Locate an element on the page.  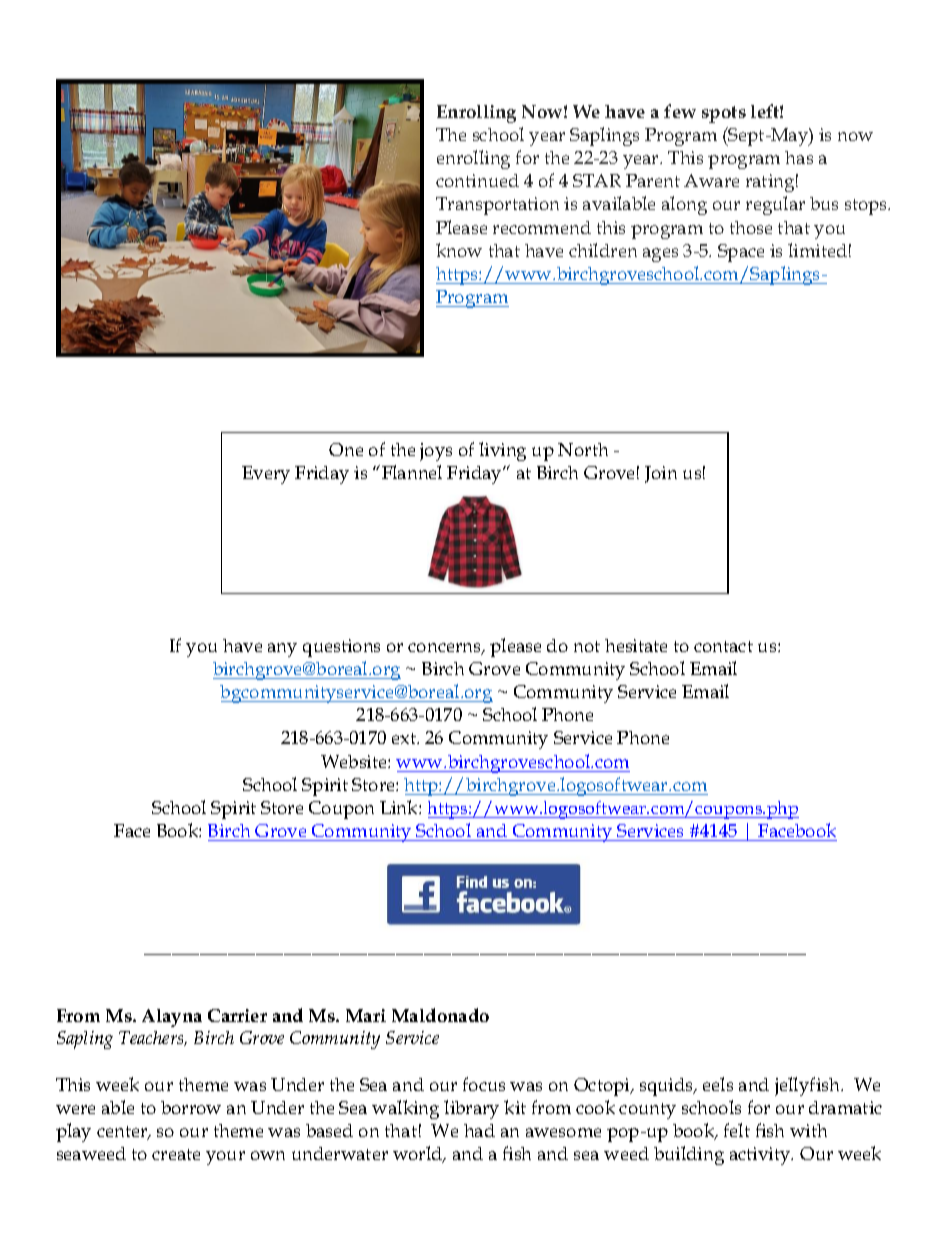
Carrier is located at coordinates (237, 1015).
